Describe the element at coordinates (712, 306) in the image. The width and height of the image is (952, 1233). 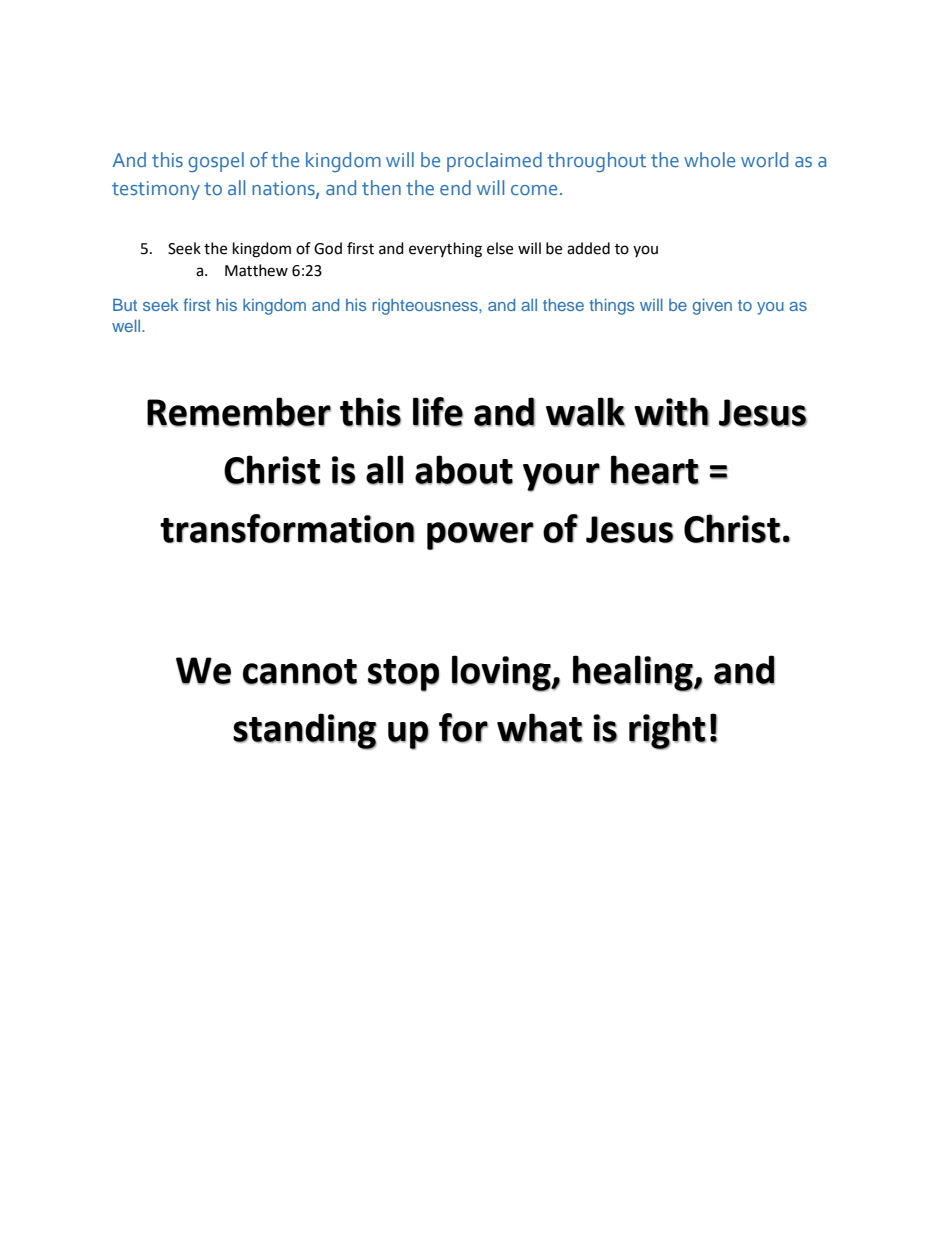
I see `given` at that location.
